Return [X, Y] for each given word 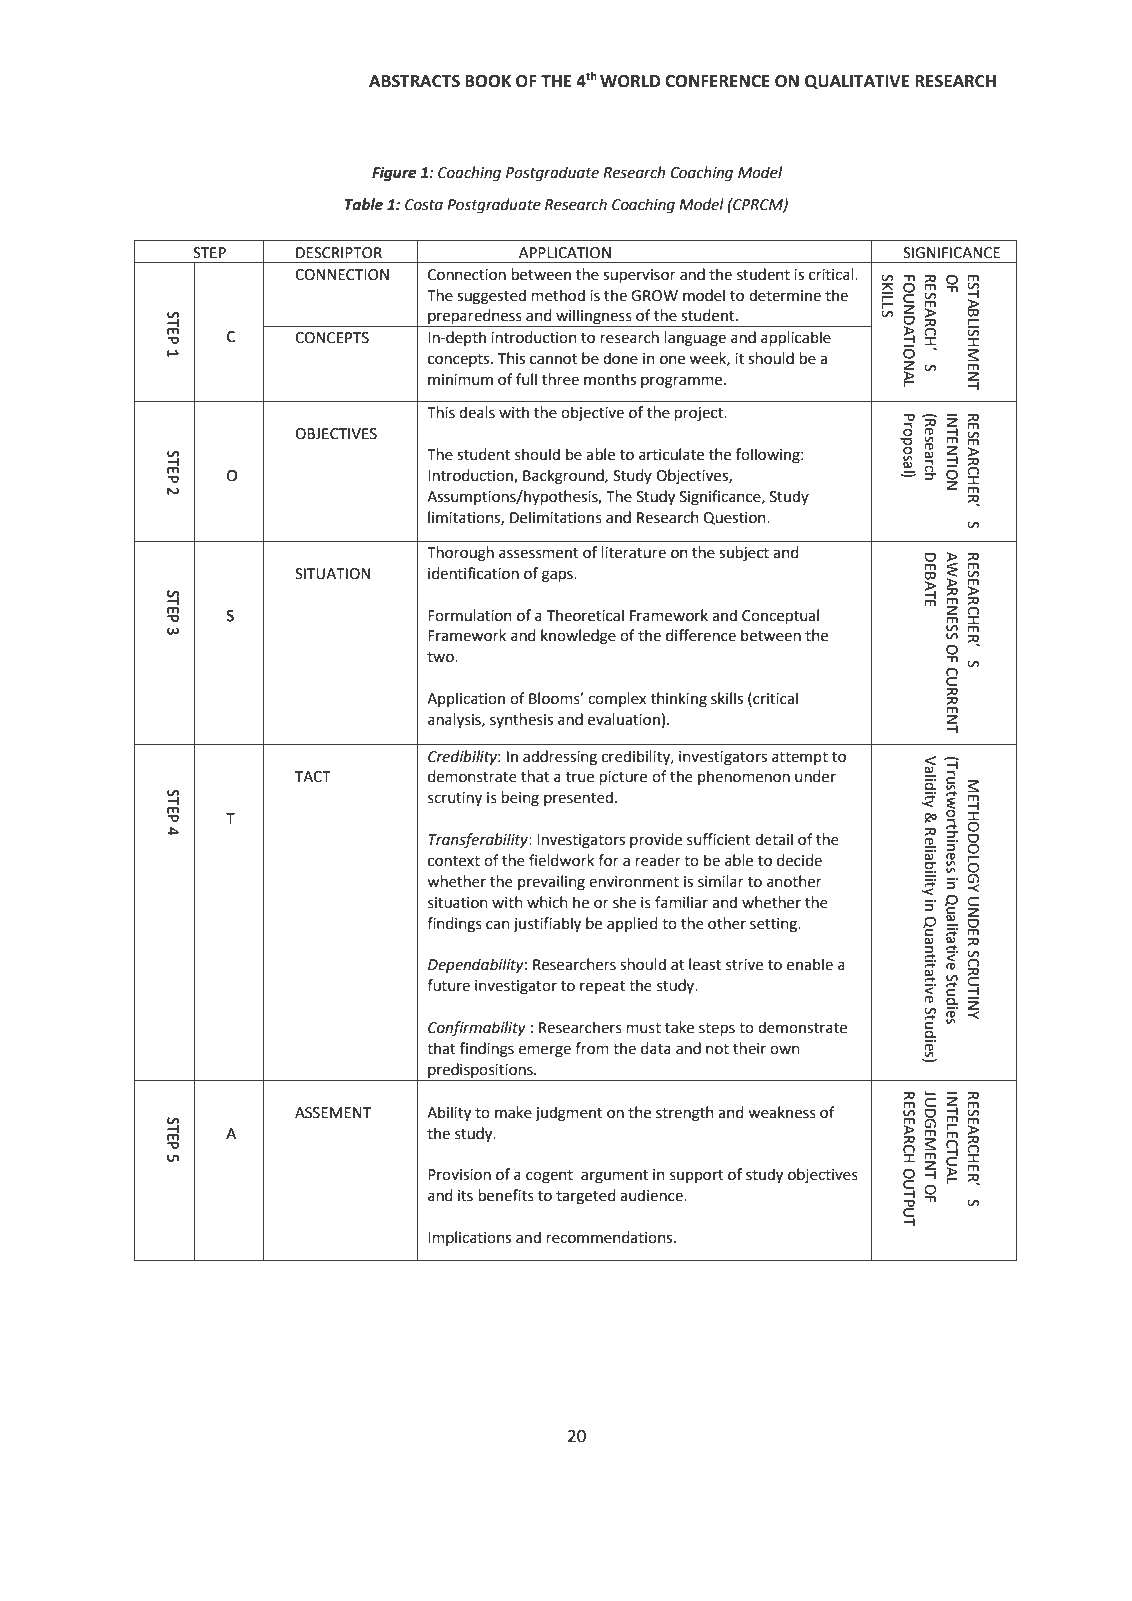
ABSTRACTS [414, 81]
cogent [549, 1177]
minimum [460, 380]
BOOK [488, 81]
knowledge [578, 637]
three [560, 379]
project [700, 414]
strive [744, 965]
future [448, 985]
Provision [459, 1175]
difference [701, 635]
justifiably [547, 924]
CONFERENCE [717, 81]
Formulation [470, 615]
